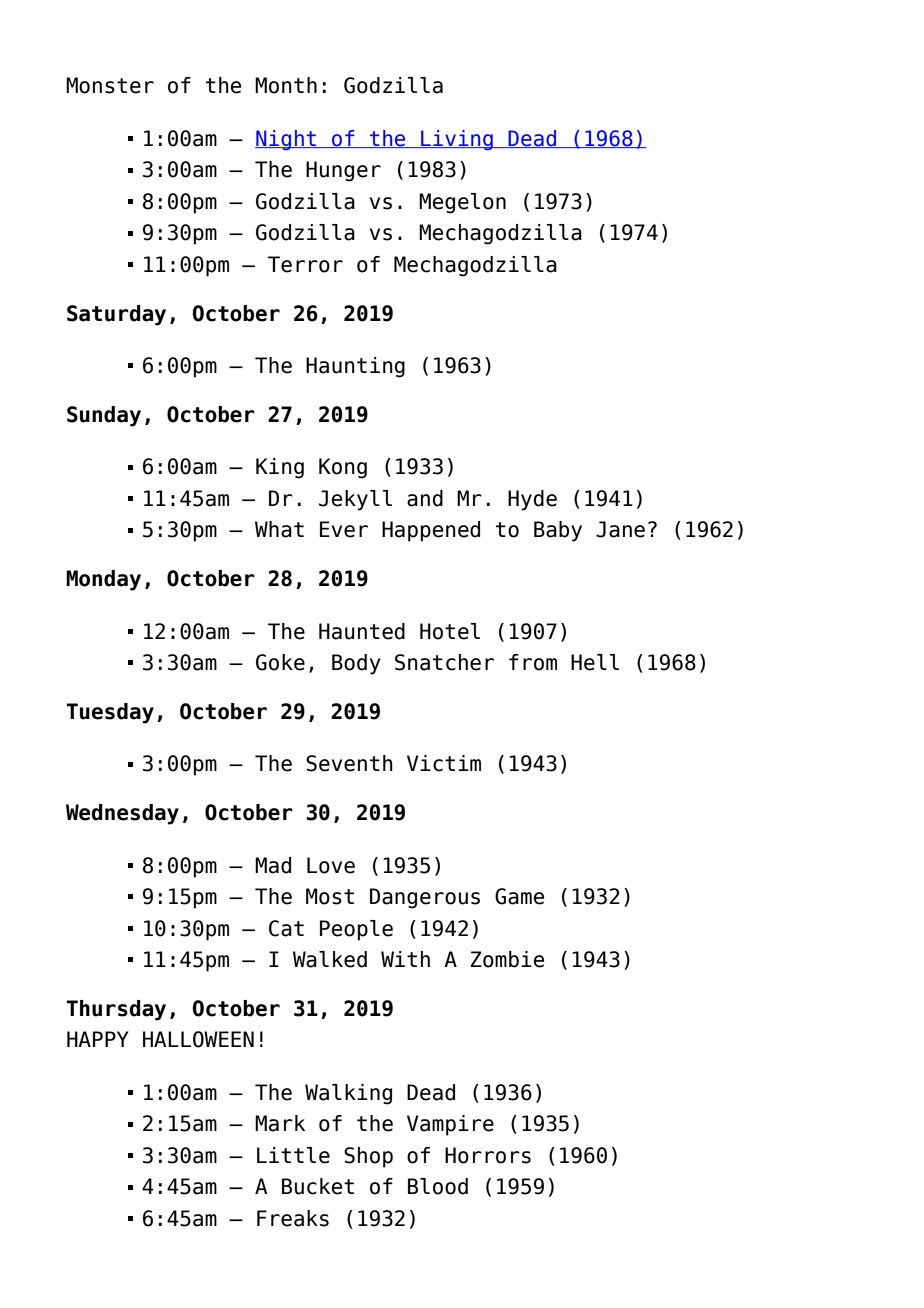  Describe the element at coordinates (457, 140) in the image. I see `Living` at that location.
